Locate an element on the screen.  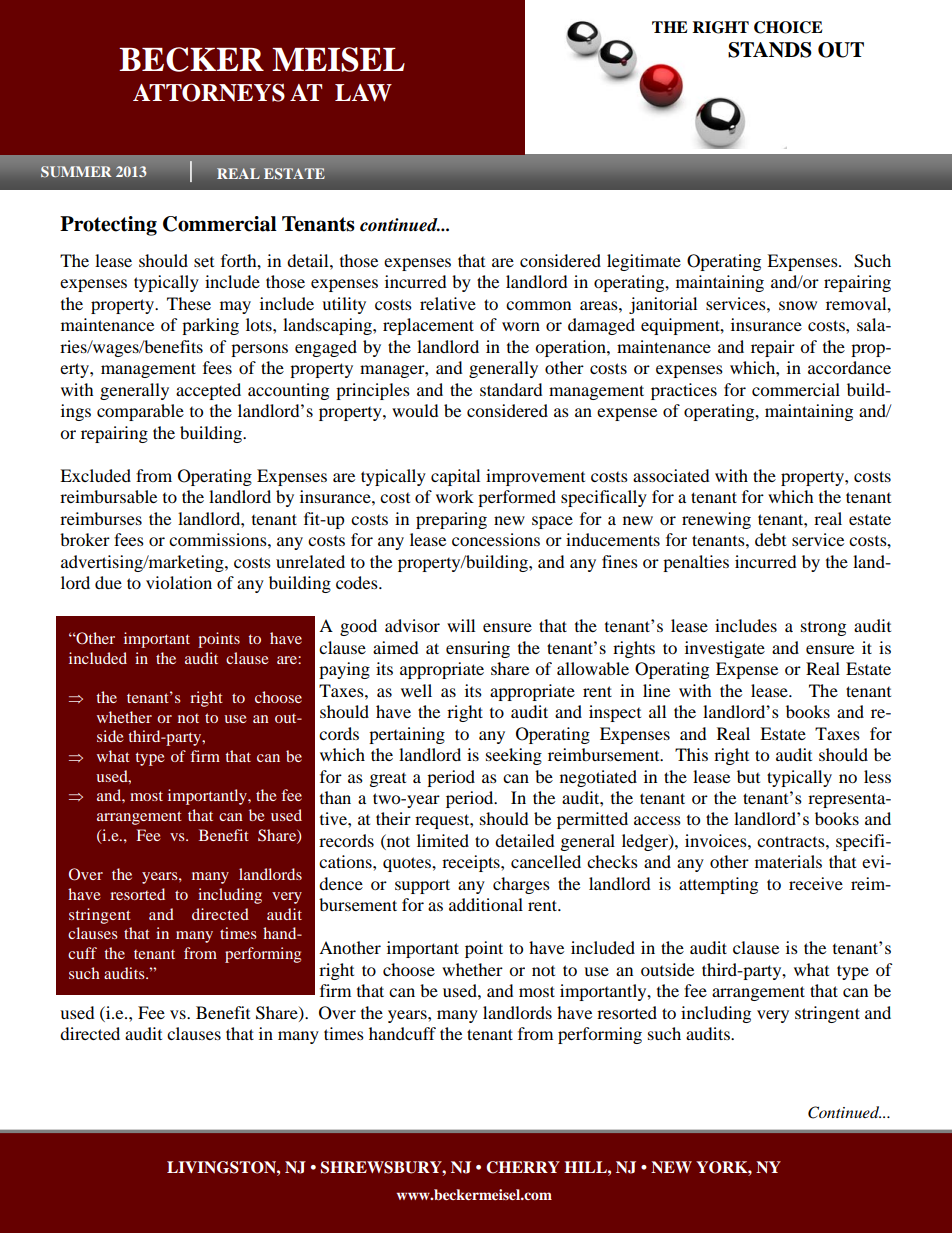
capital is located at coordinates (455, 477).
